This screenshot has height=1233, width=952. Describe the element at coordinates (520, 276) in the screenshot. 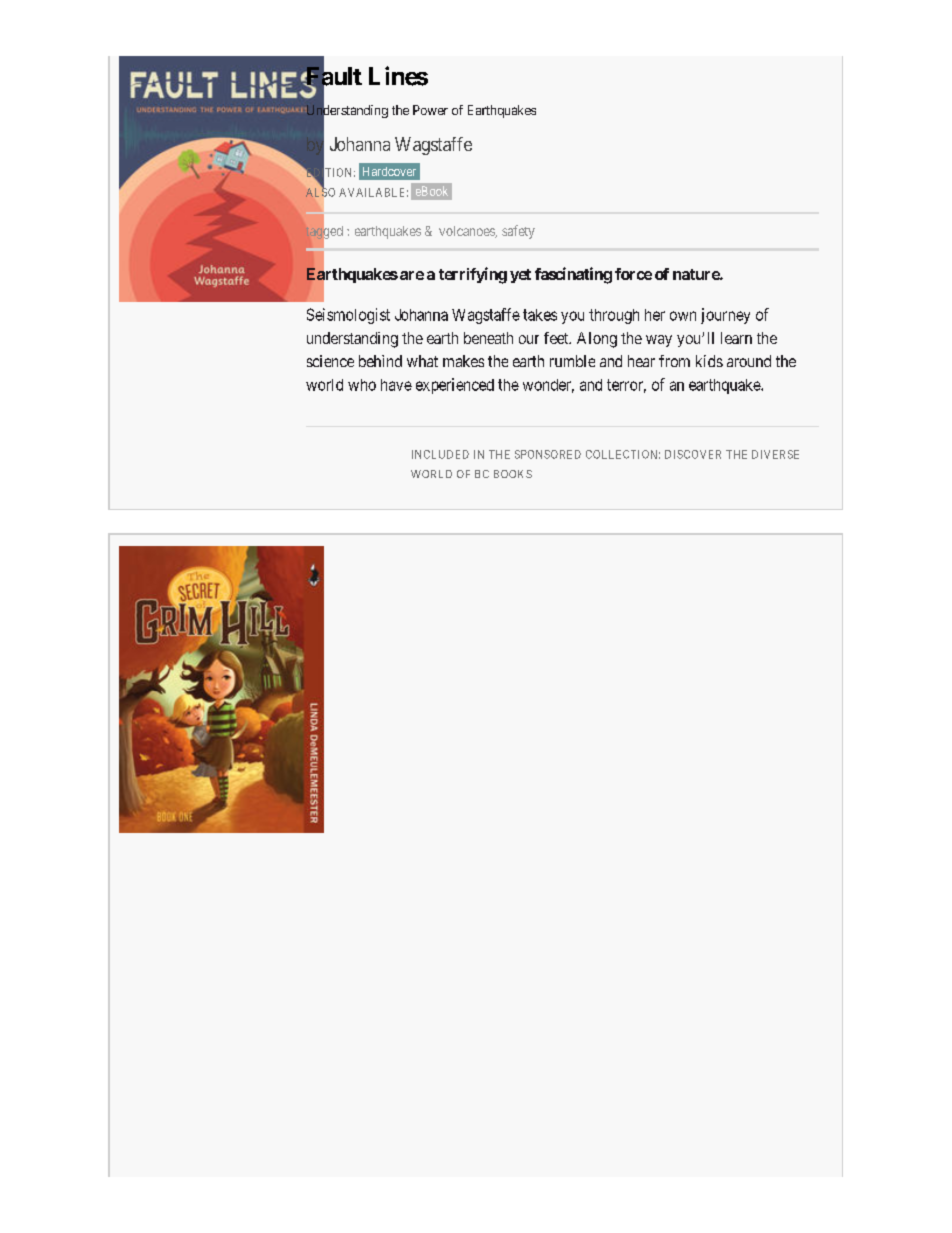

I see `yet` at that location.
